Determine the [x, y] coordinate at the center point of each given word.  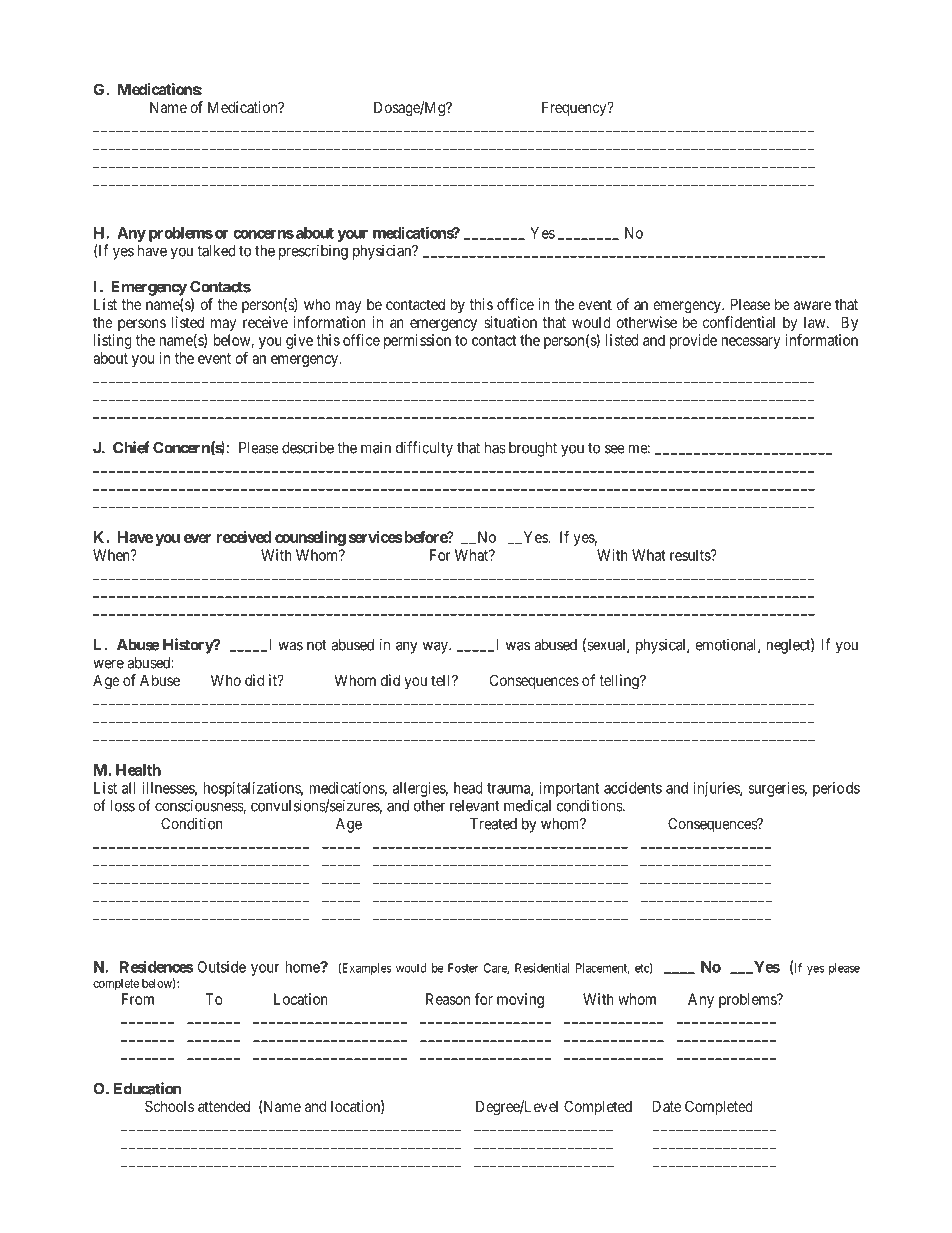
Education [147, 1088]
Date [666, 1106]
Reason [448, 999]
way [436, 647]
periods [836, 789]
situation [510, 322]
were [108, 664]
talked [216, 251]
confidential [739, 322]
